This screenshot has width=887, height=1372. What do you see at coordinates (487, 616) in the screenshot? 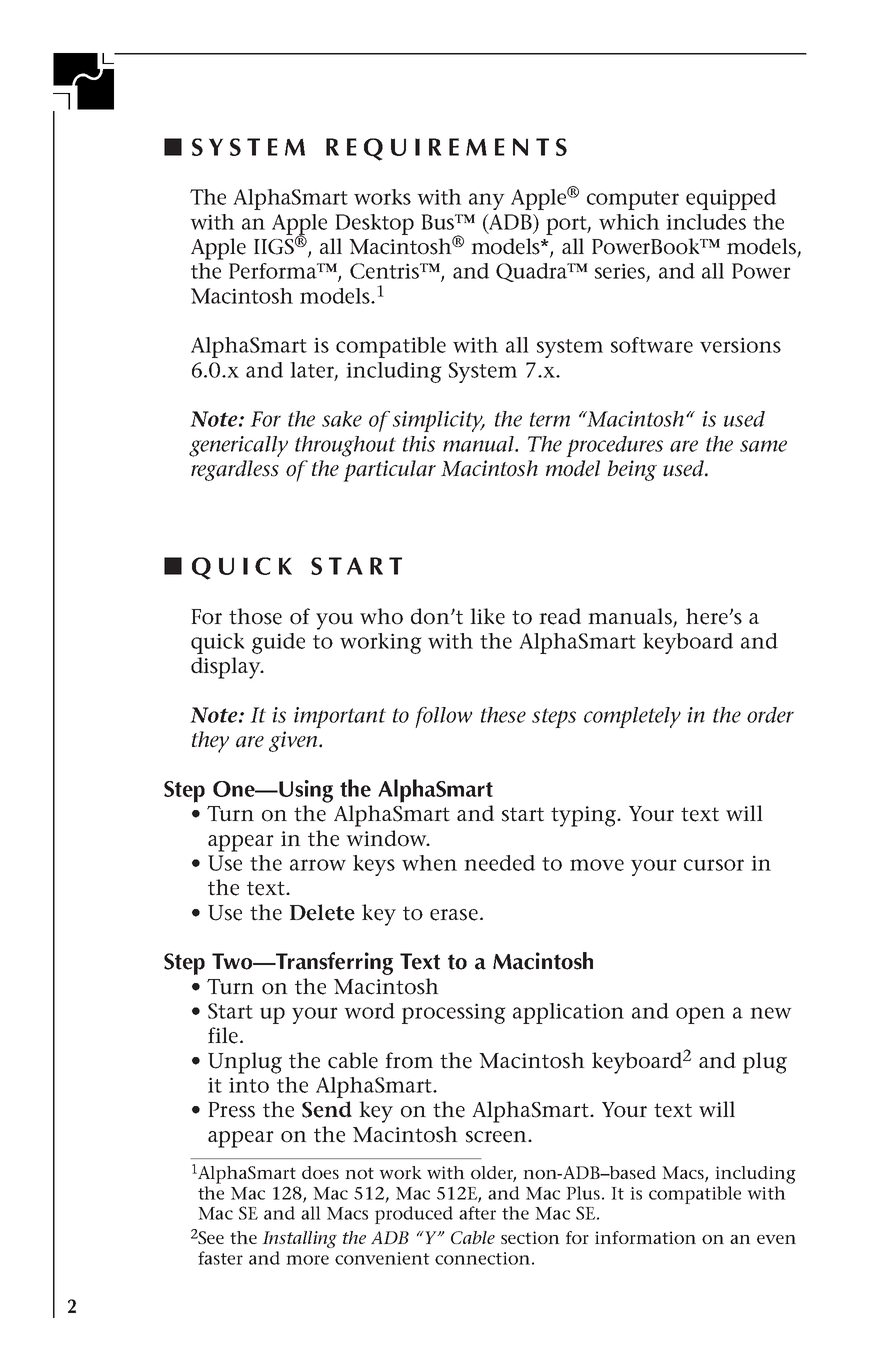
I see `like` at bounding box center [487, 616].
